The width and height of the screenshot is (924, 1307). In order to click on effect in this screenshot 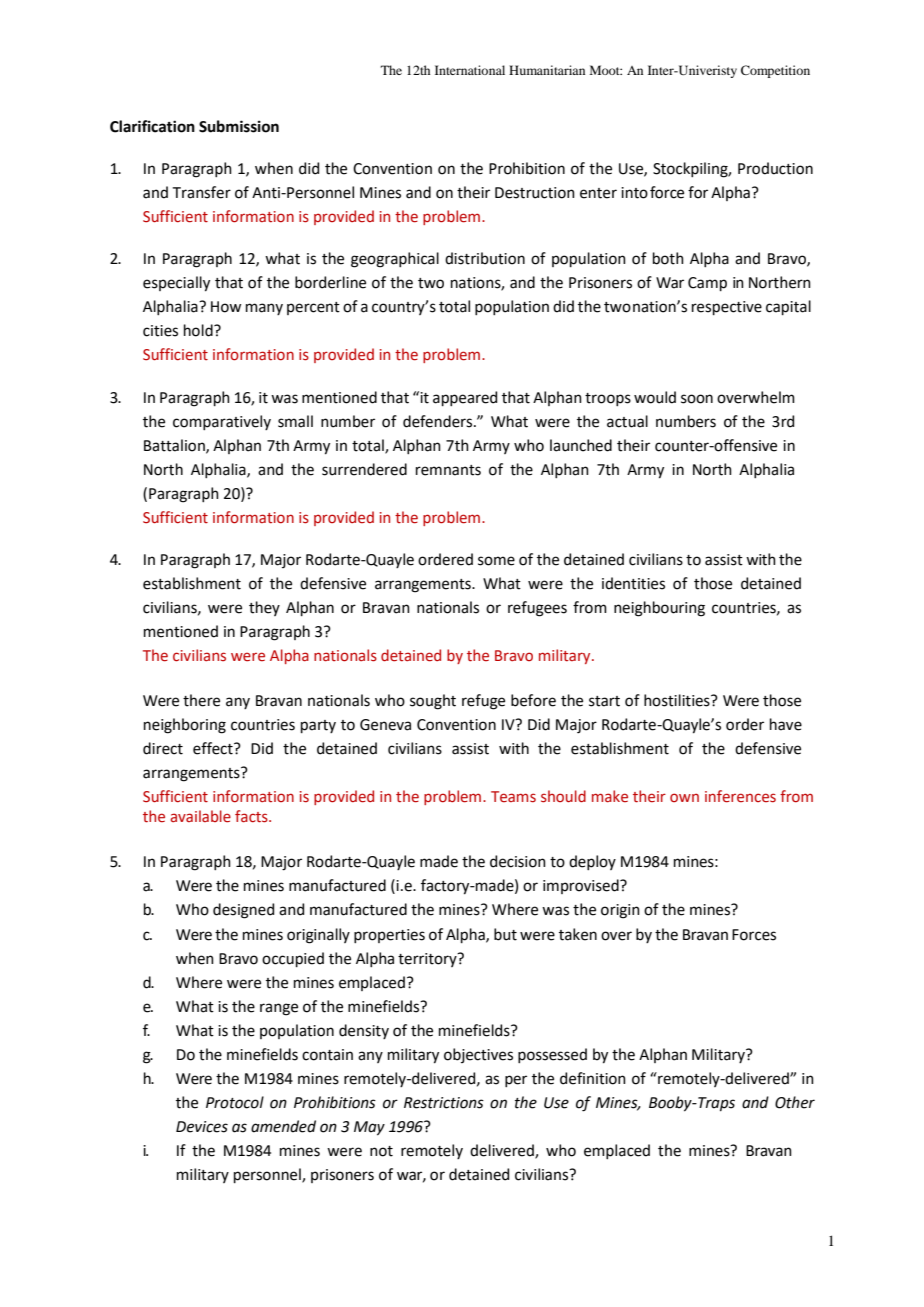, I will do `click(214, 748)`.
